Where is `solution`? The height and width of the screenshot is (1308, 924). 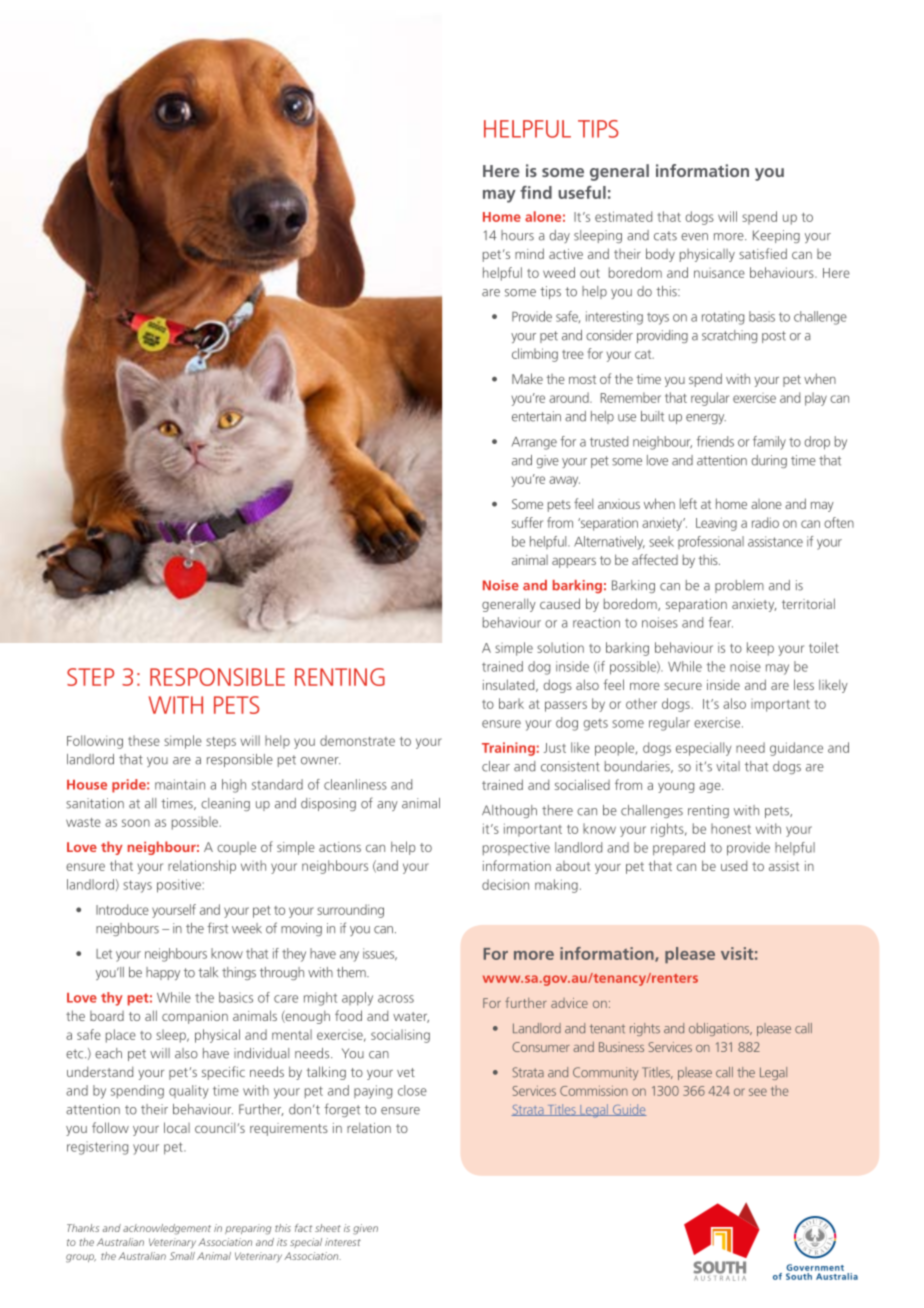 solution is located at coordinates (560, 647).
